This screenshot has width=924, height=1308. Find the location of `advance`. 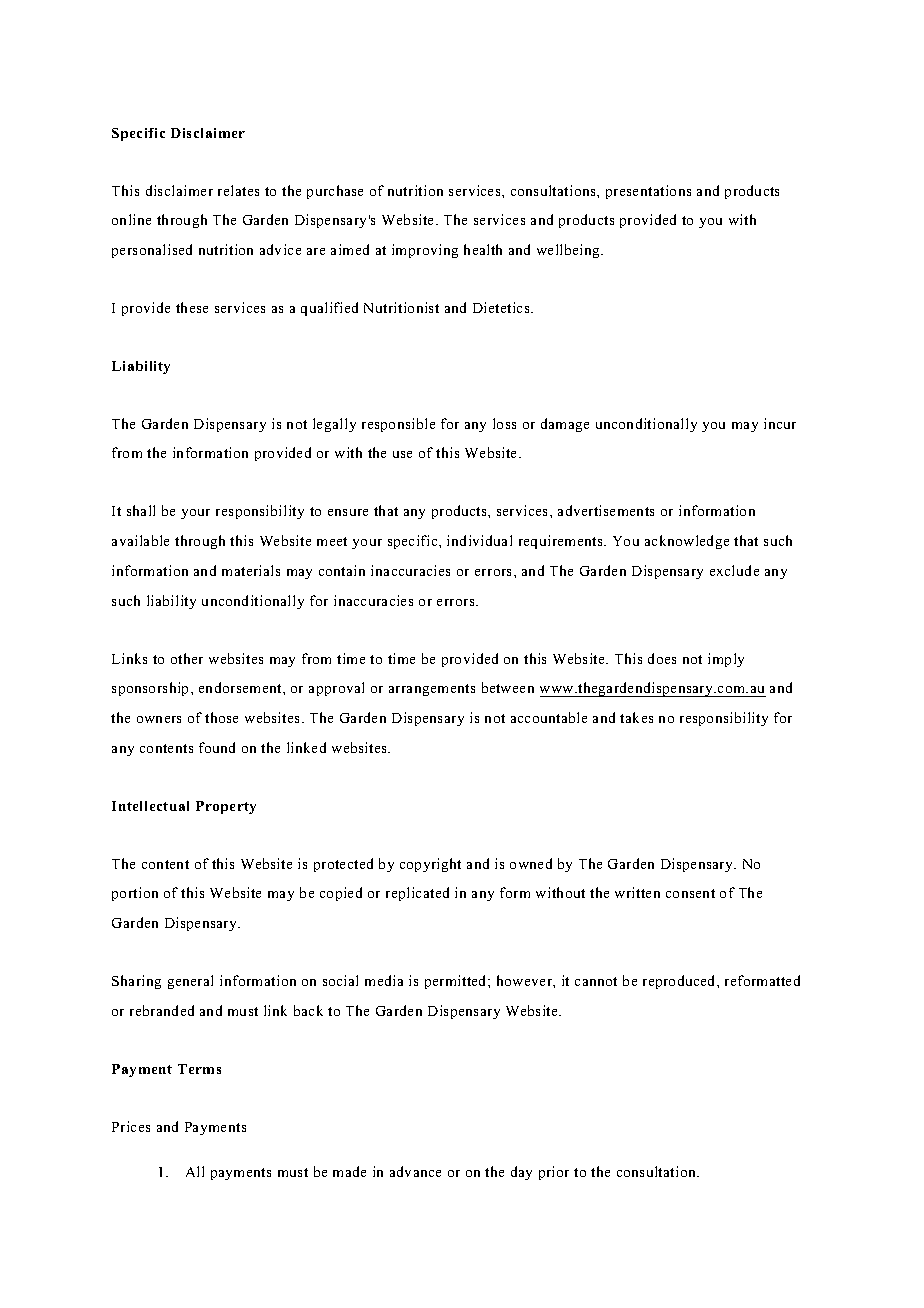

advance is located at coordinates (415, 1171).
